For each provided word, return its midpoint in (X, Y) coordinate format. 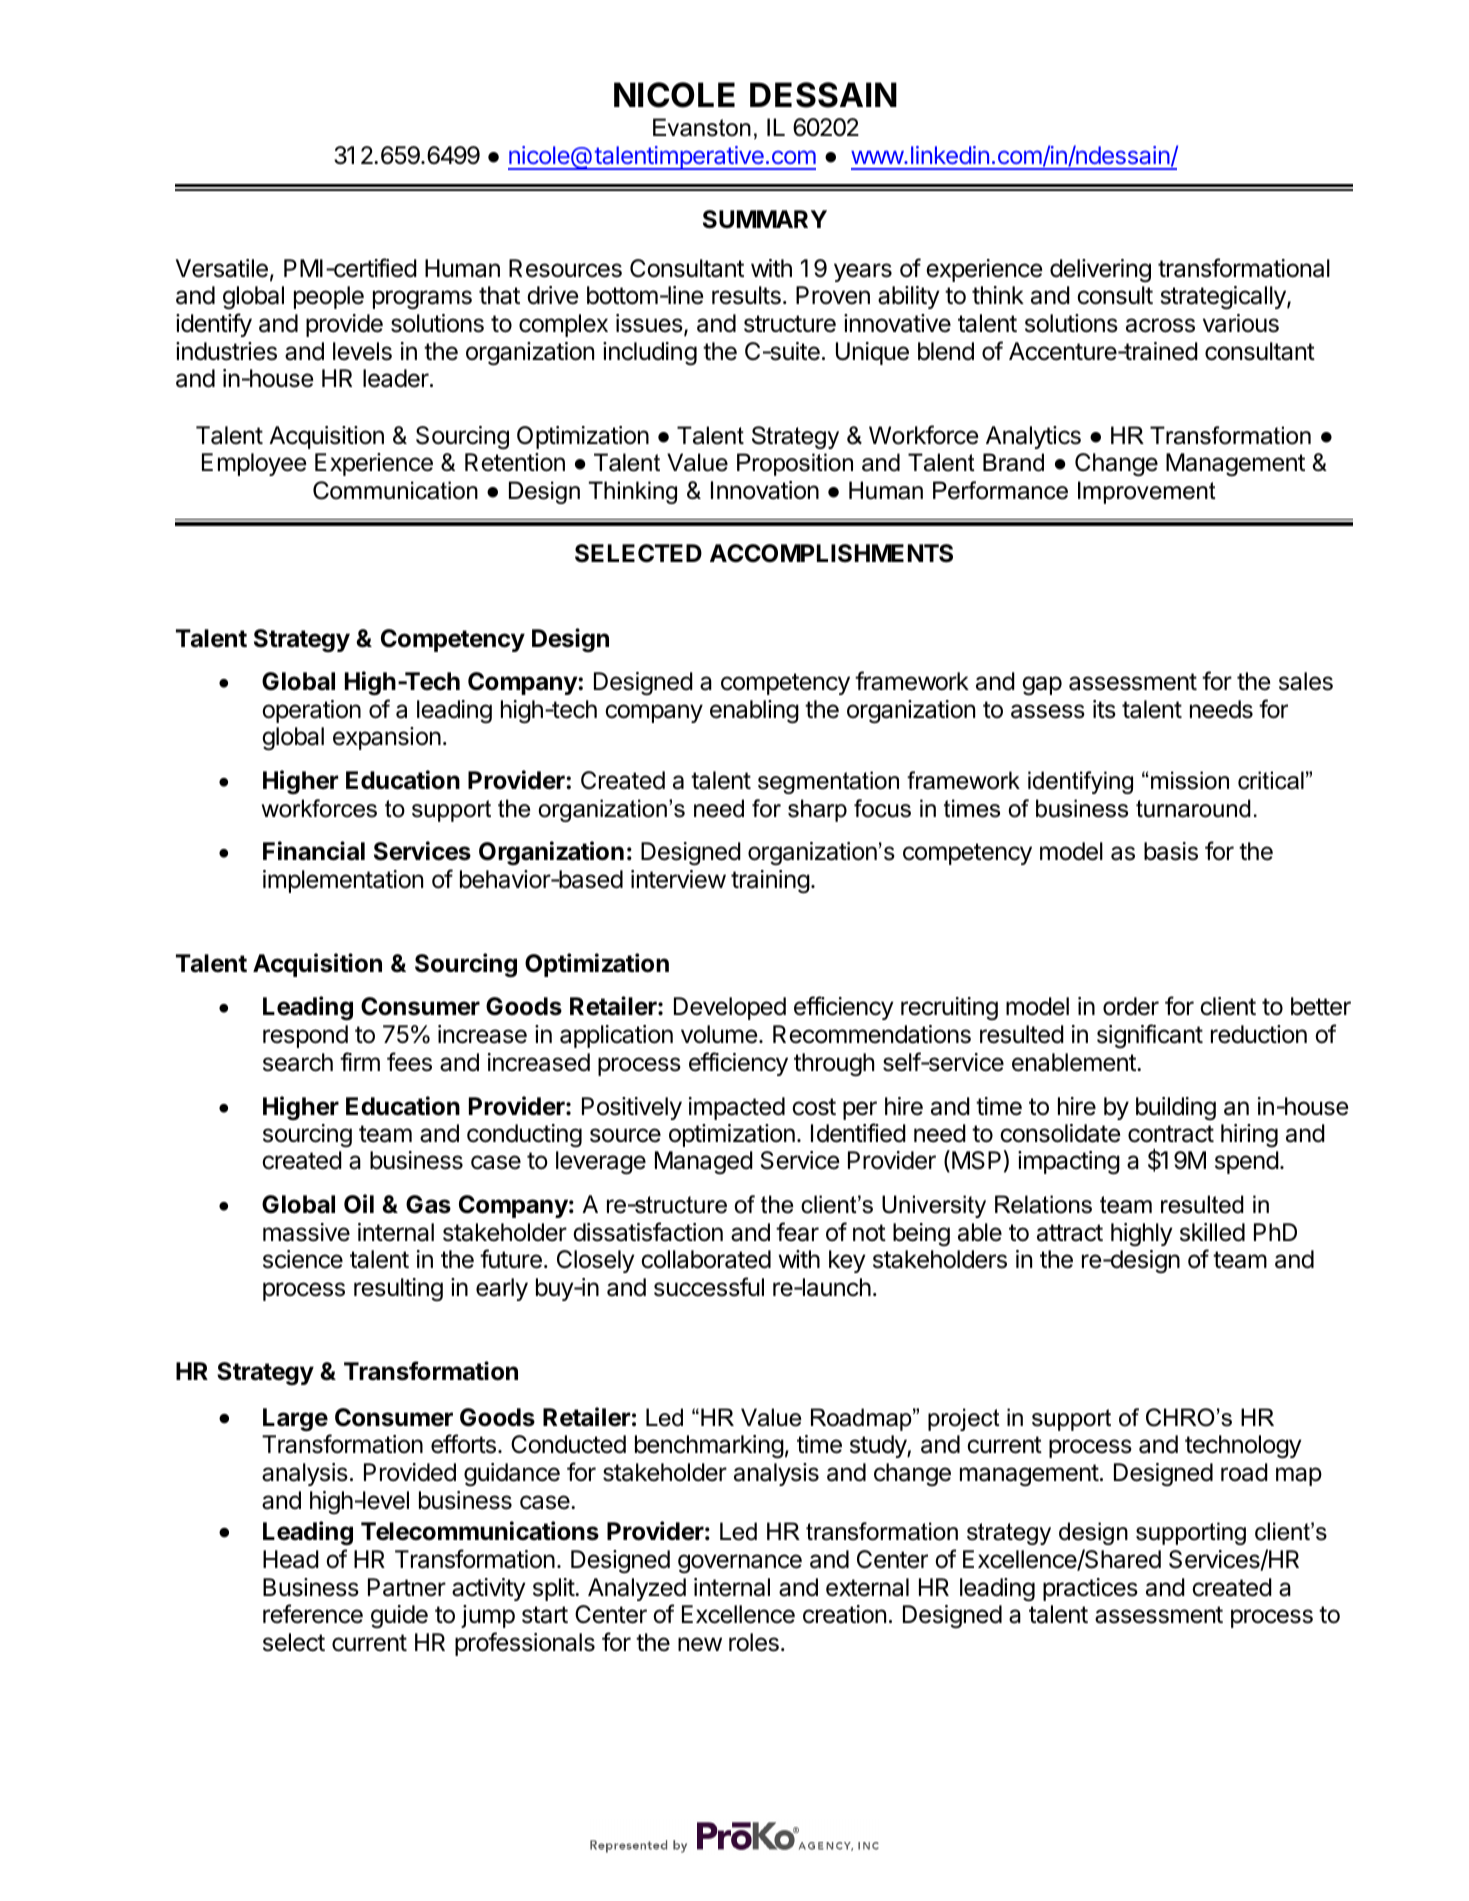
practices (1090, 1589)
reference (313, 1614)
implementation (343, 881)
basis (1171, 851)
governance (740, 1564)
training (770, 882)
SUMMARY (765, 219)
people (329, 297)
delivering (1100, 271)
